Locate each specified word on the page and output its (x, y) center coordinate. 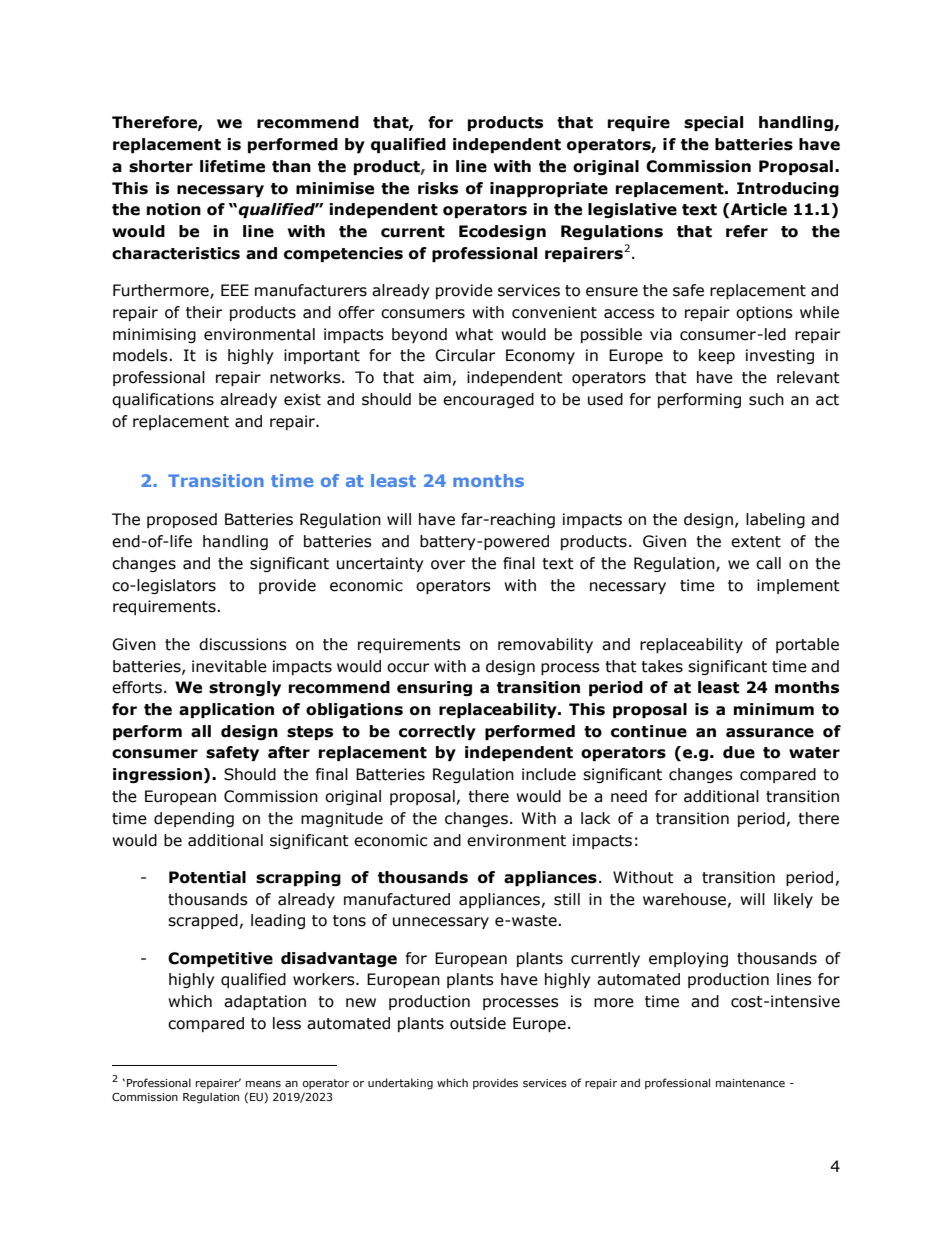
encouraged (488, 400)
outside (478, 1023)
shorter (161, 166)
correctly (437, 732)
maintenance (750, 1083)
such (766, 399)
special (713, 123)
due (739, 752)
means (263, 1084)
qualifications (163, 400)
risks (438, 188)
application (226, 710)
